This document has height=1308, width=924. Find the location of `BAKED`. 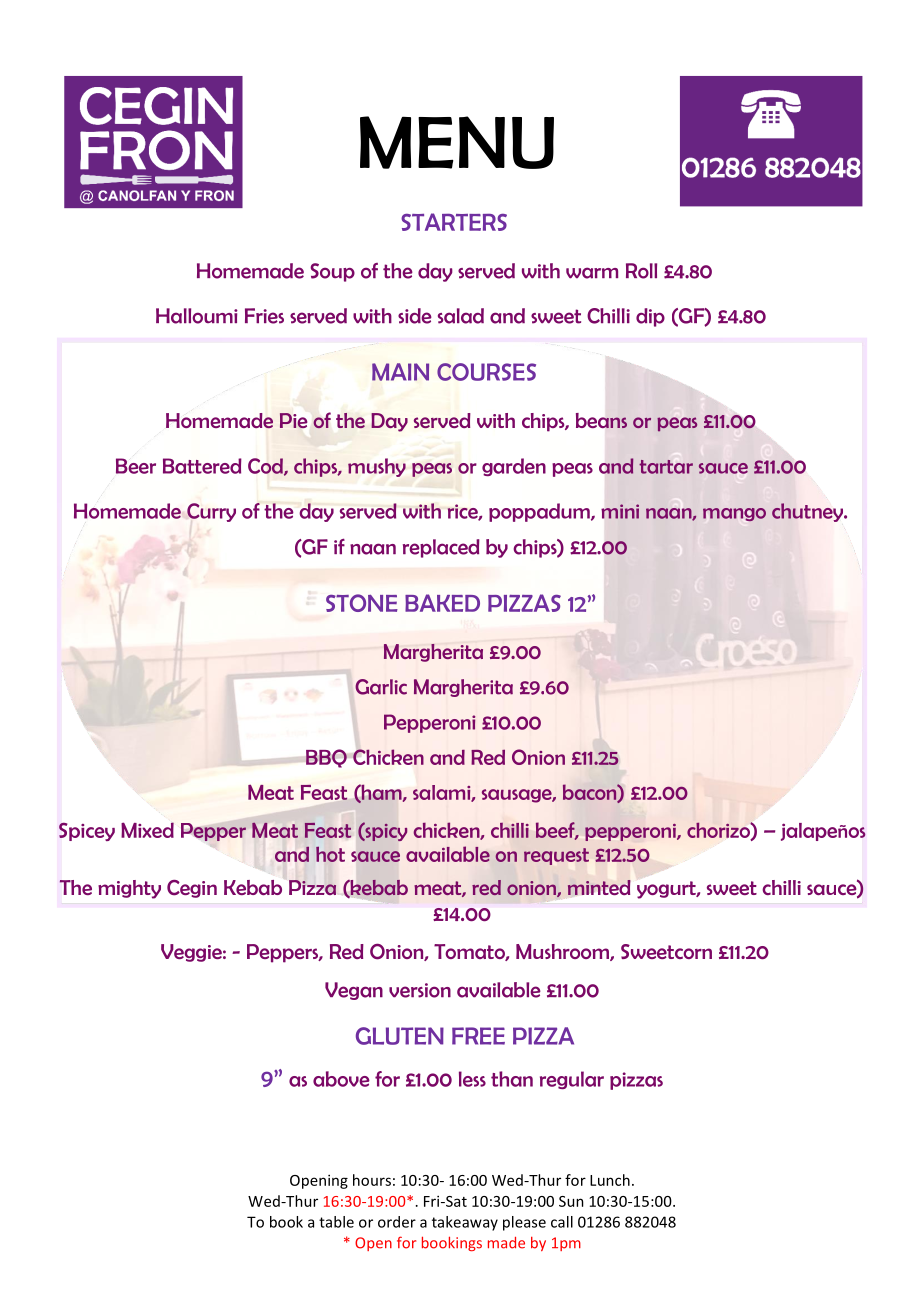

BAKED is located at coordinates (442, 603).
